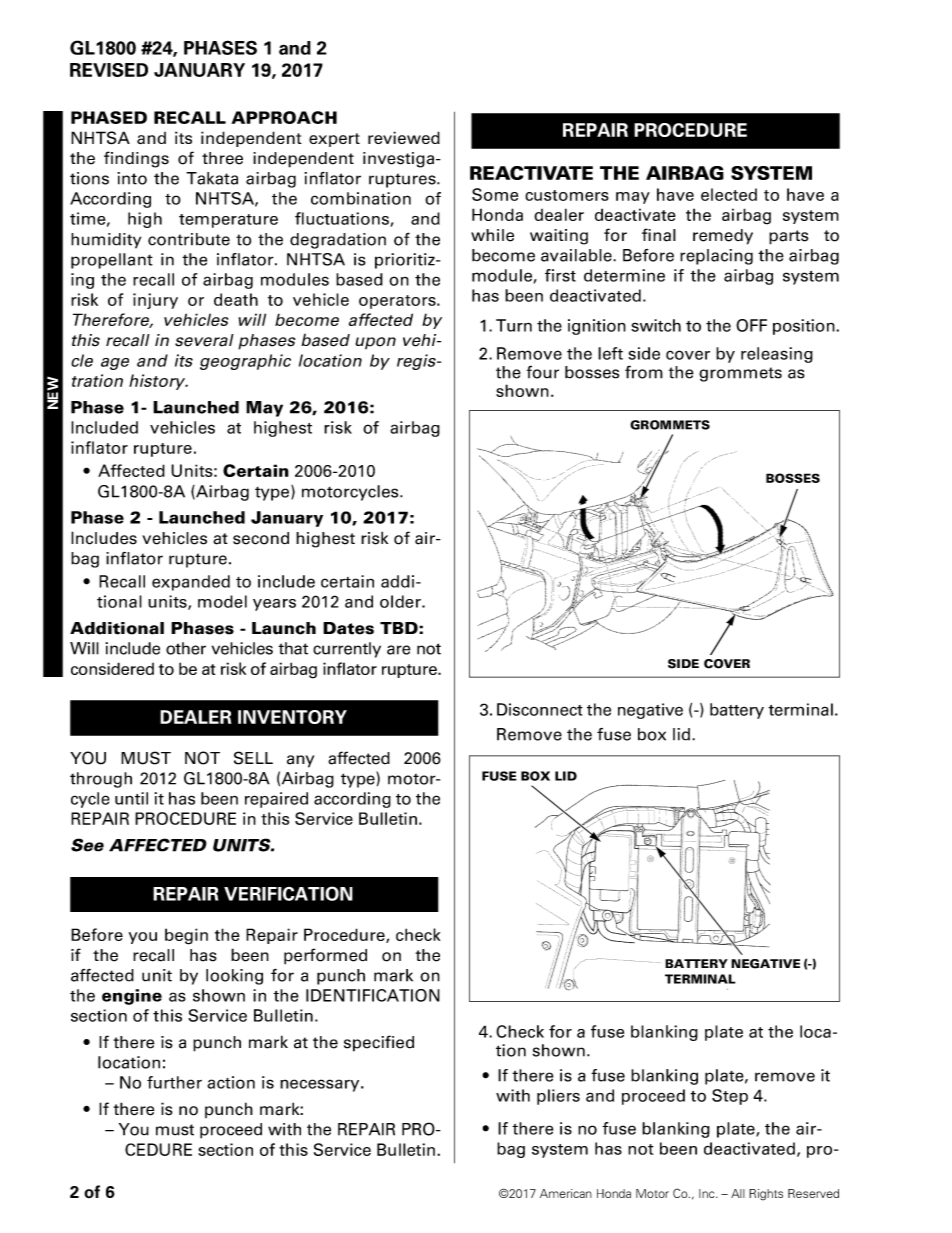 This screenshot has height=1233, width=952. What do you see at coordinates (404, 137) in the screenshot?
I see `reviewed` at bounding box center [404, 137].
